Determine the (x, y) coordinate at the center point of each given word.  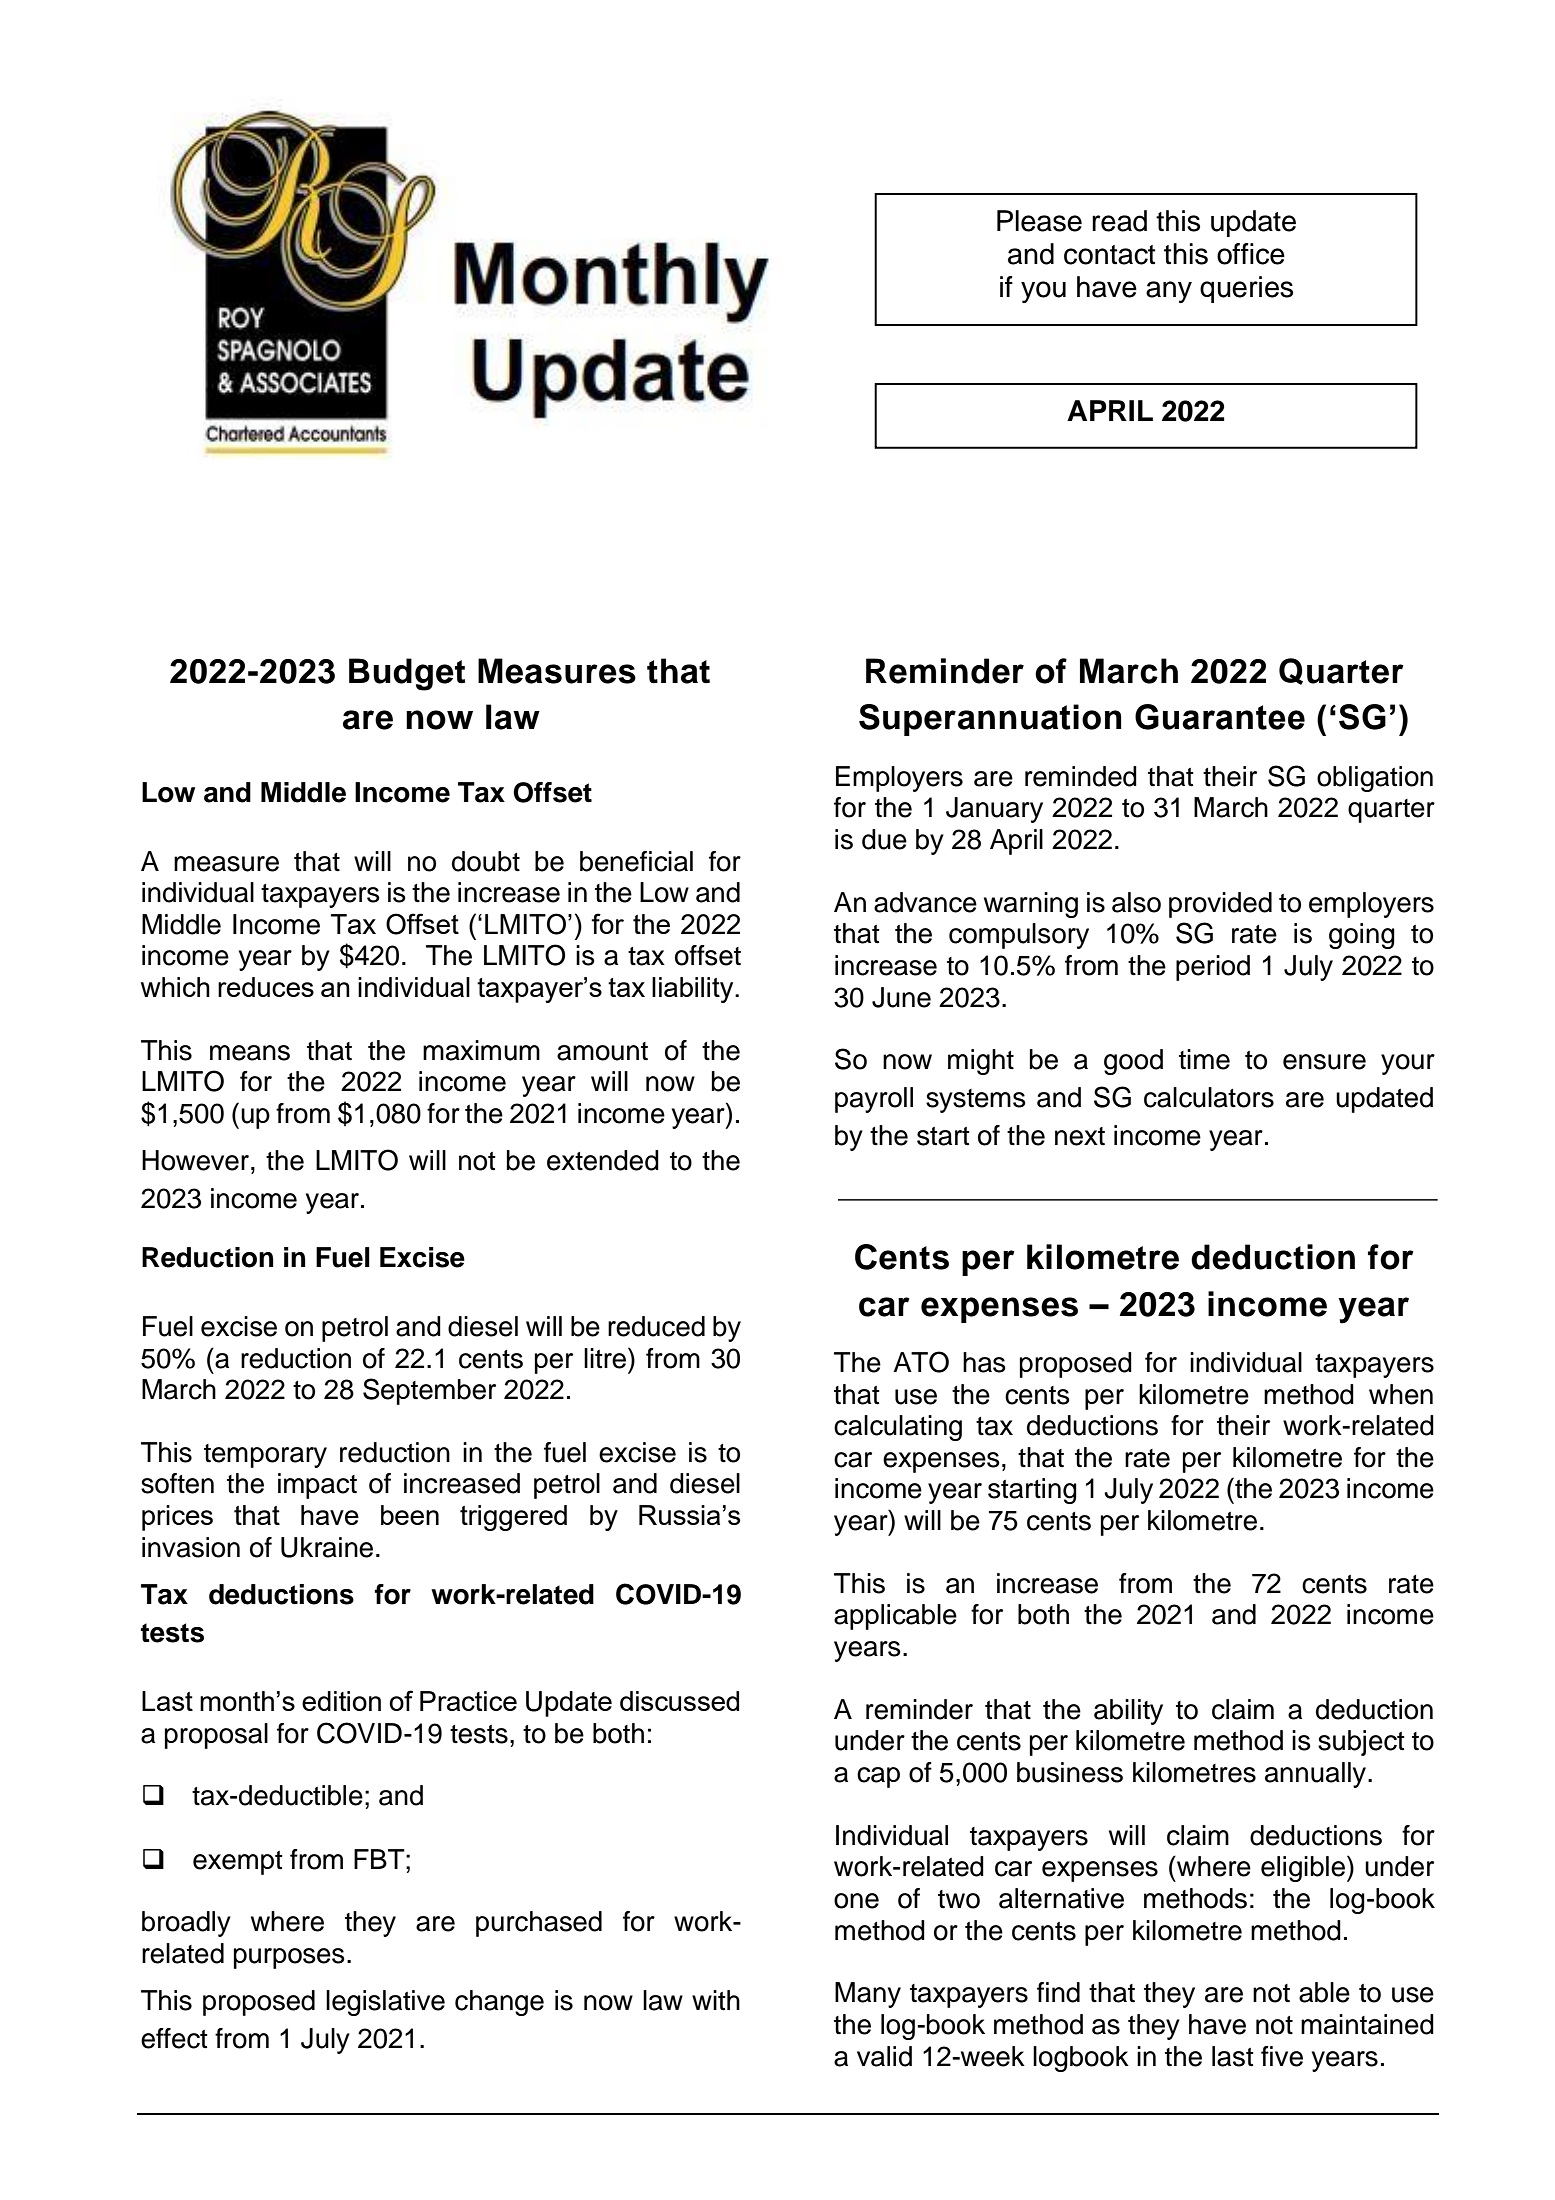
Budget (407, 674)
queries (1246, 289)
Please (1039, 221)
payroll (874, 1100)
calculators (1209, 1097)
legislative (385, 2003)
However (197, 1160)
